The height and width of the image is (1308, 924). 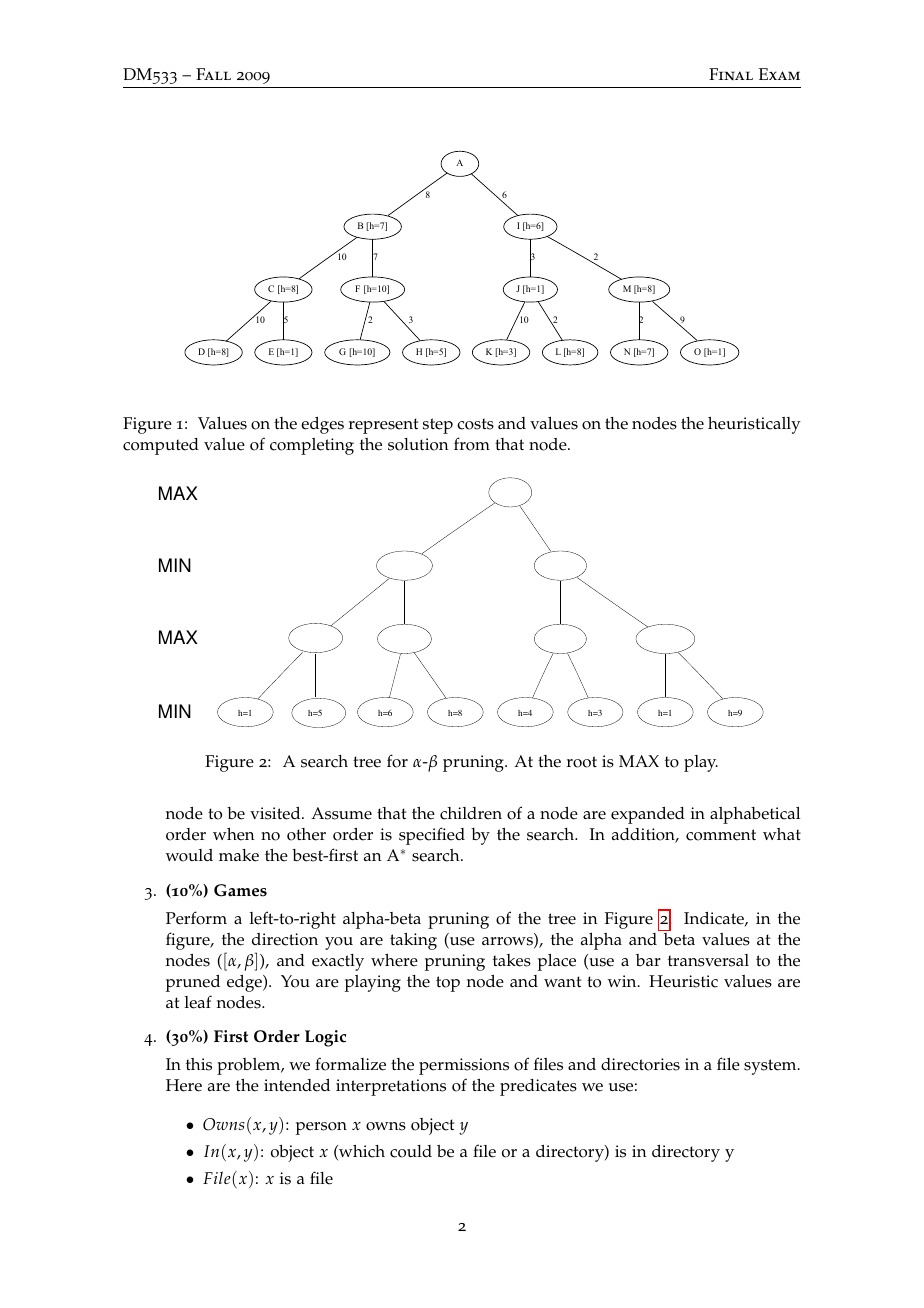 I want to click on Fall, so click(x=213, y=74).
